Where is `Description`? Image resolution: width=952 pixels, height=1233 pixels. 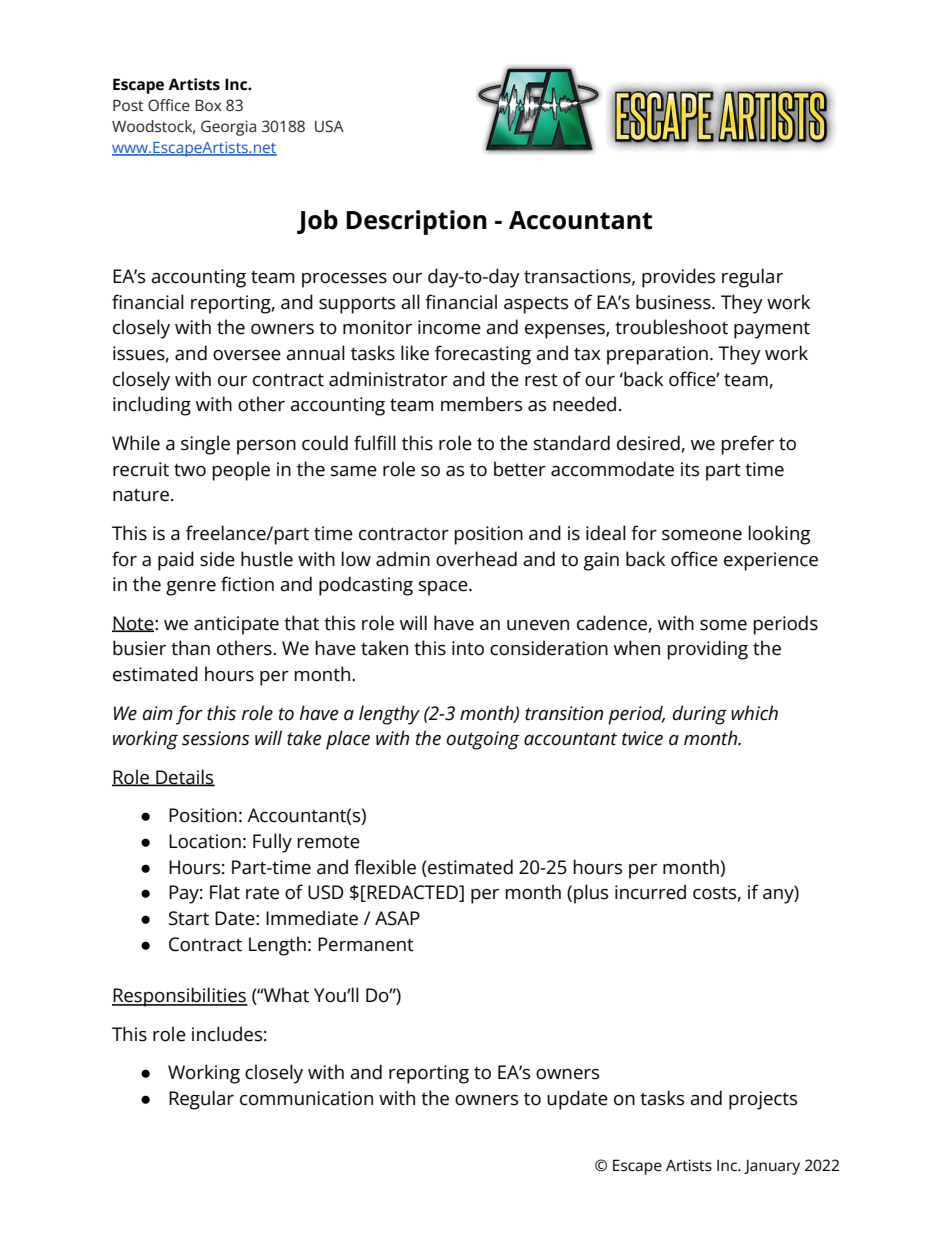 Description is located at coordinates (416, 222).
